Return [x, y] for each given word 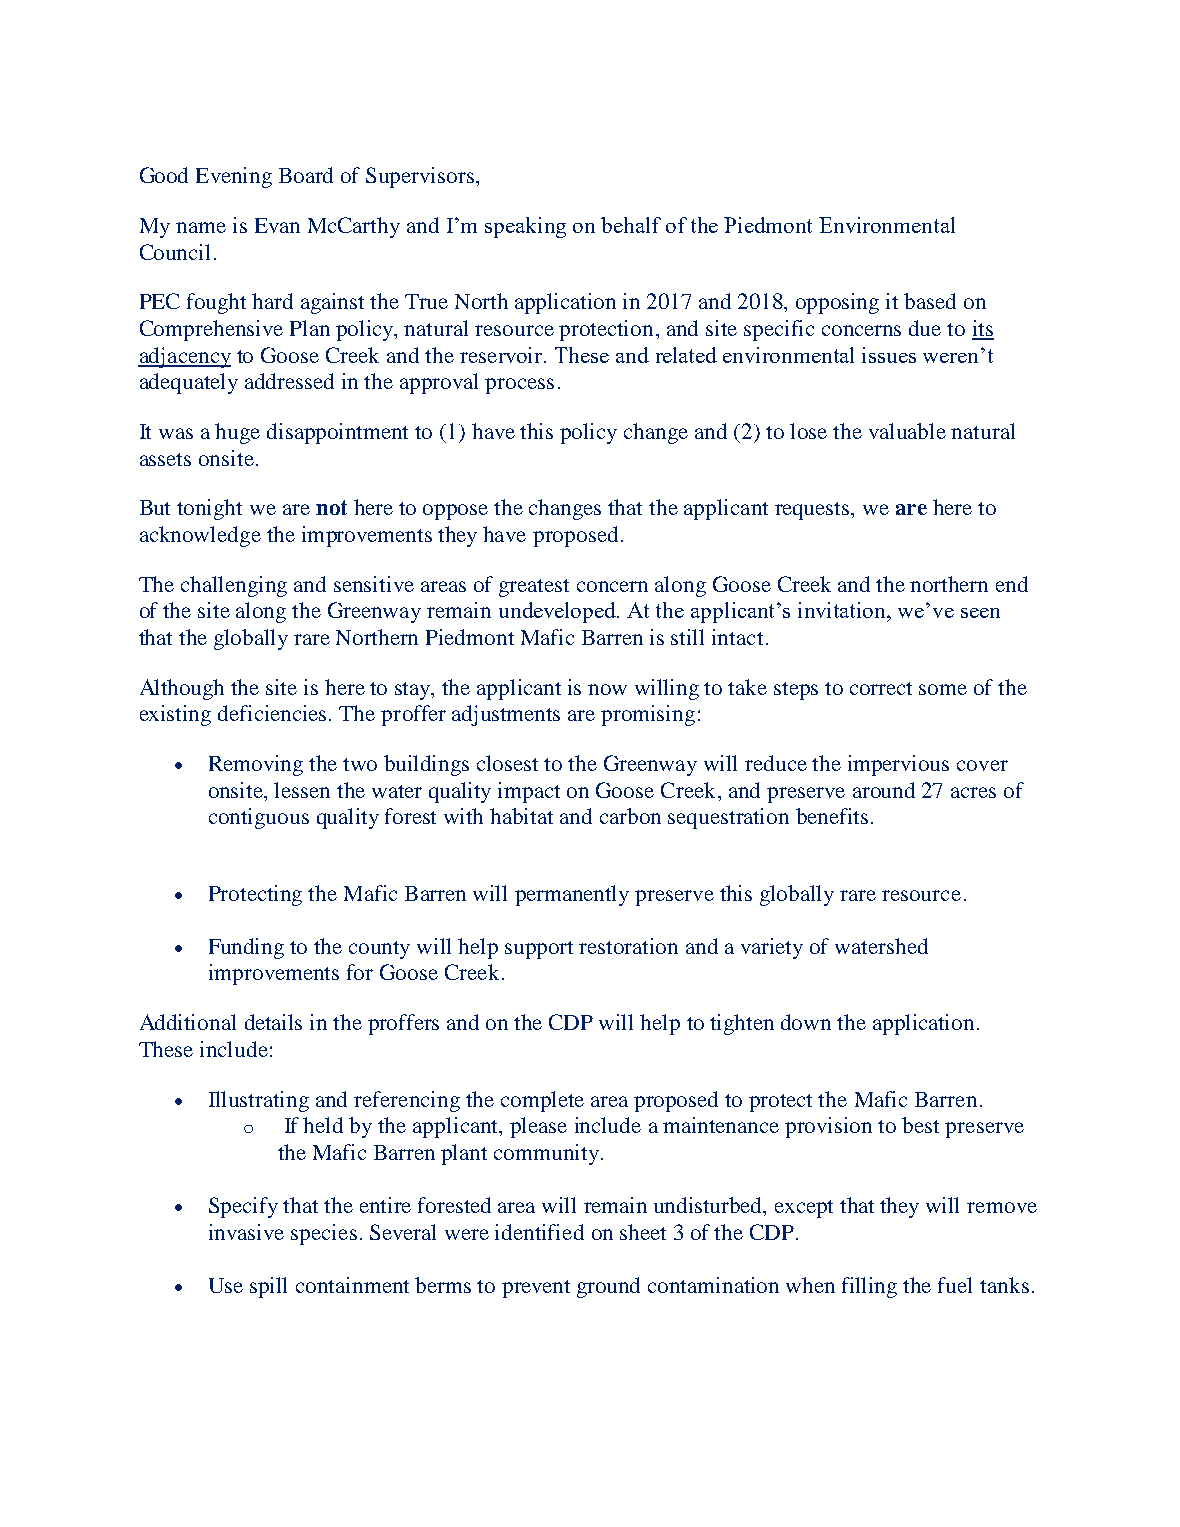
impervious [898, 765]
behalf [631, 225]
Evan [277, 225]
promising [648, 715]
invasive [246, 1232]
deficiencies [274, 713]
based [930, 301]
